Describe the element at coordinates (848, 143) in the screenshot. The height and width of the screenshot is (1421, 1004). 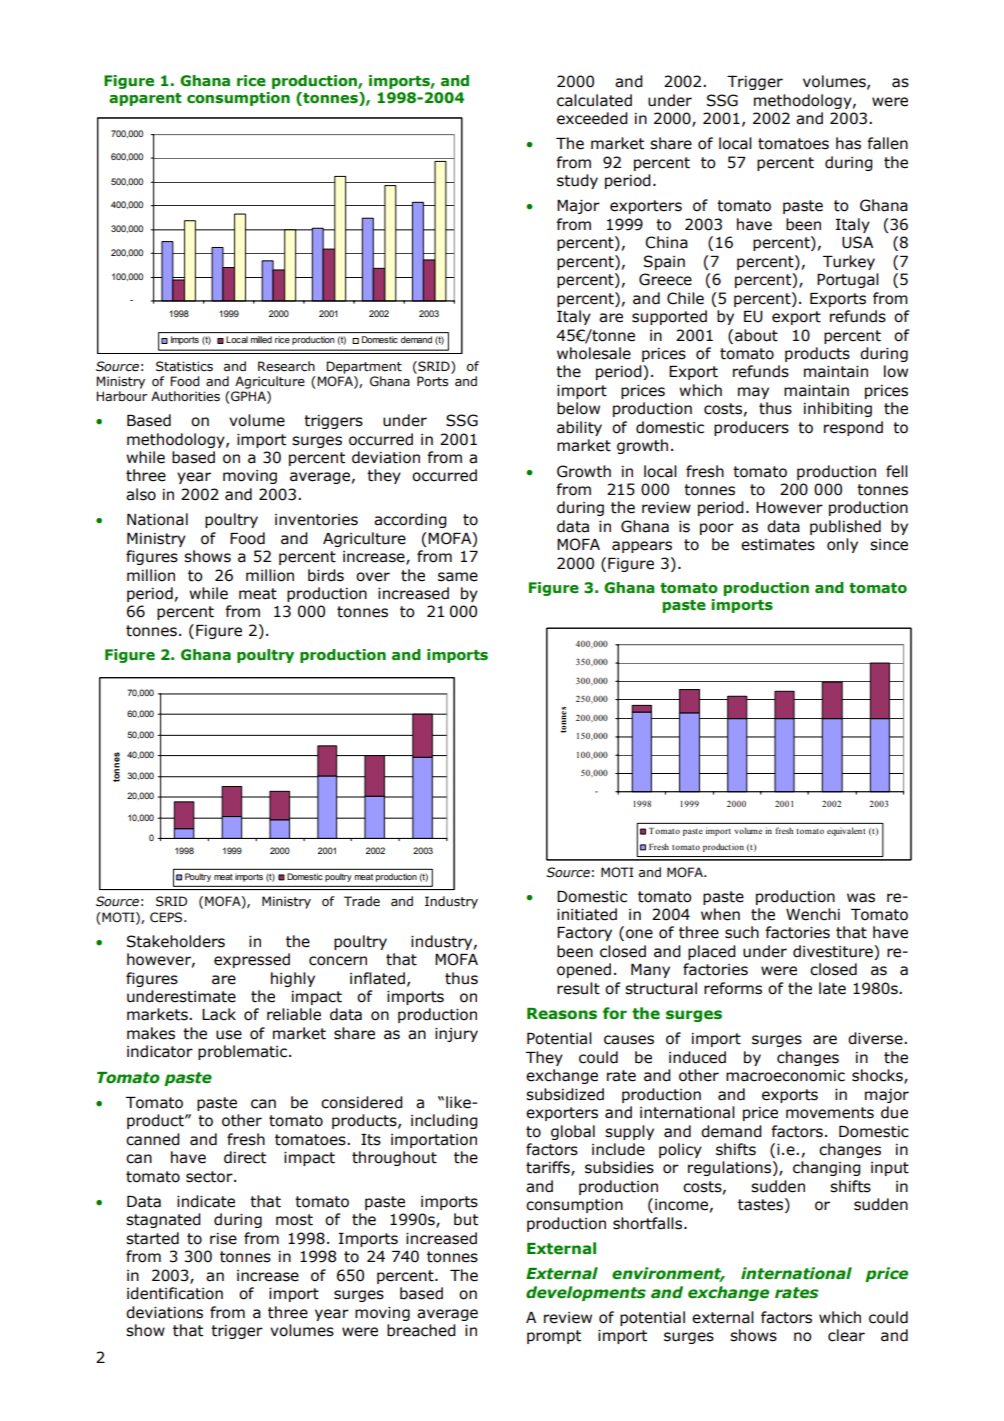
I see `has` at that location.
